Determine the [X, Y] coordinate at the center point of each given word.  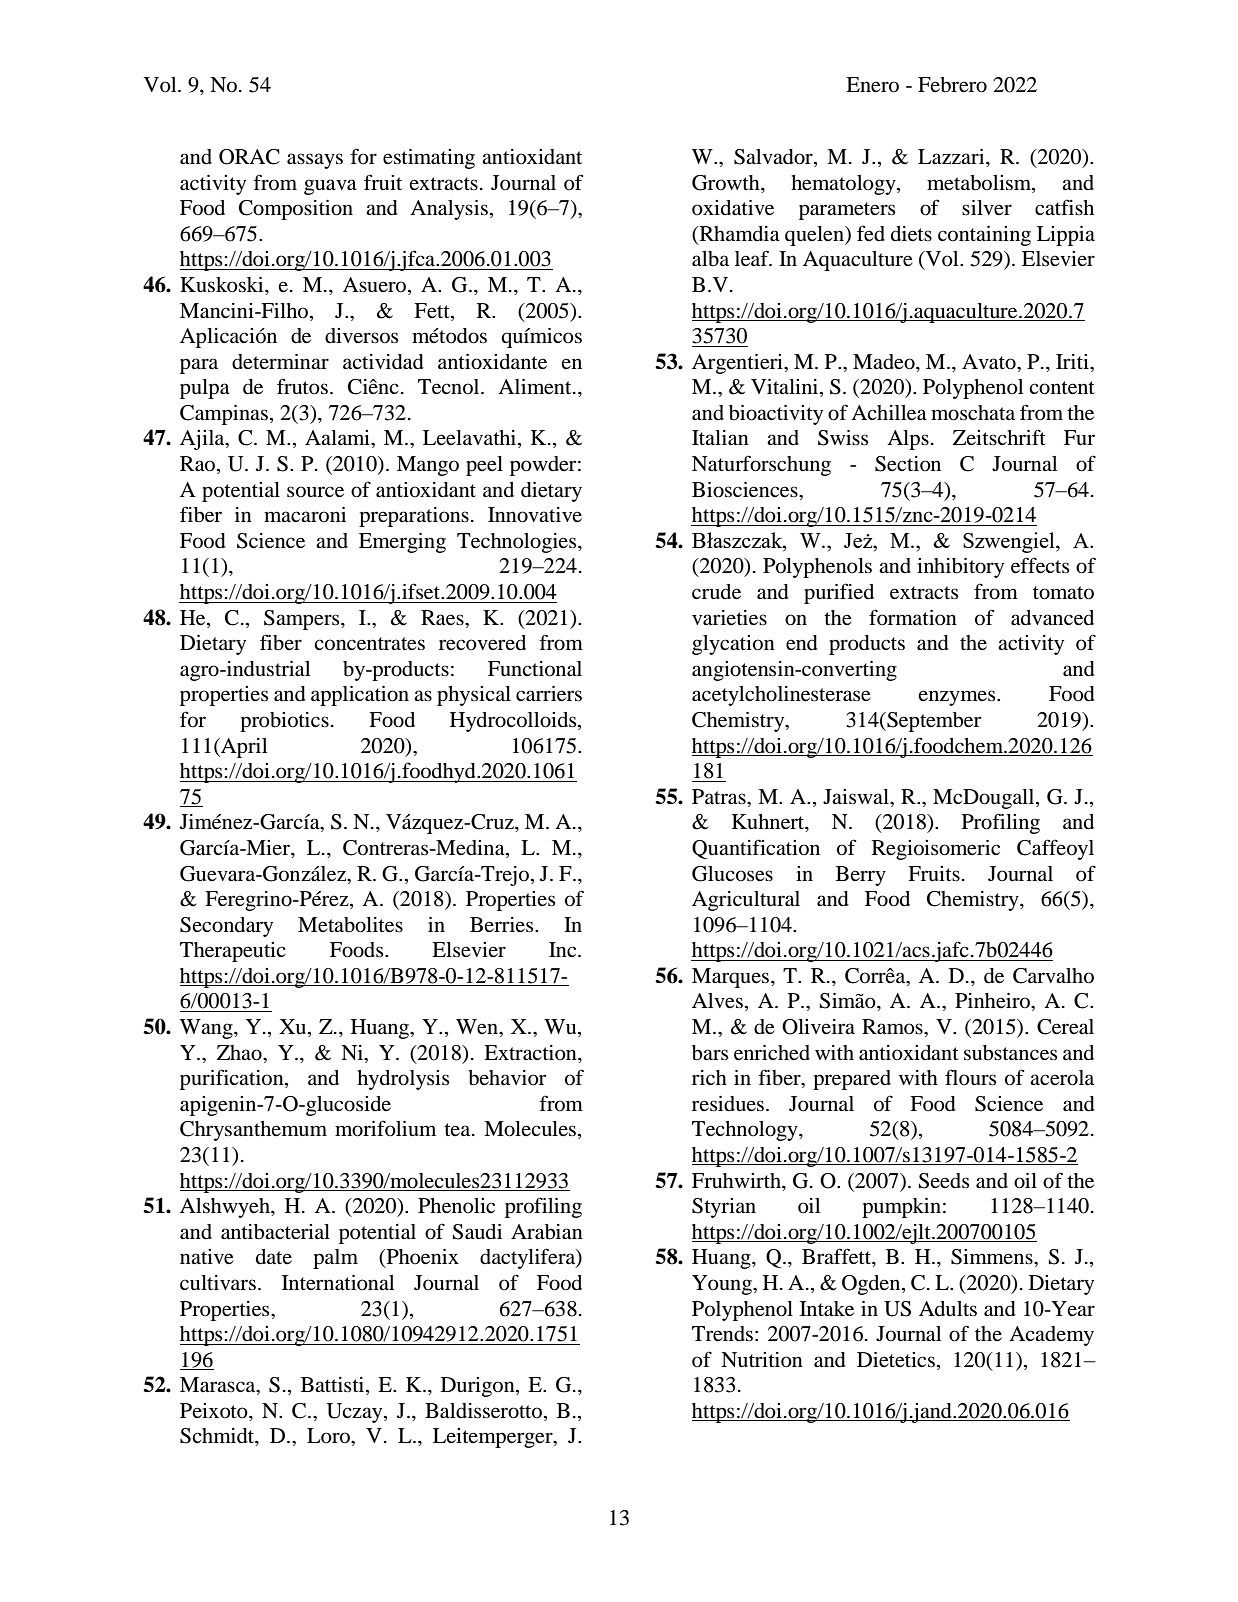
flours [970, 1077]
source [315, 492]
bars [710, 1053]
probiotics [284, 722]
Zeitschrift [999, 437]
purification [233, 1079]
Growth [727, 183]
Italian [720, 438]
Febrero [952, 85]
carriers [549, 694]
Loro [330, 1437]
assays [315, 161]
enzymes [958, 698]
